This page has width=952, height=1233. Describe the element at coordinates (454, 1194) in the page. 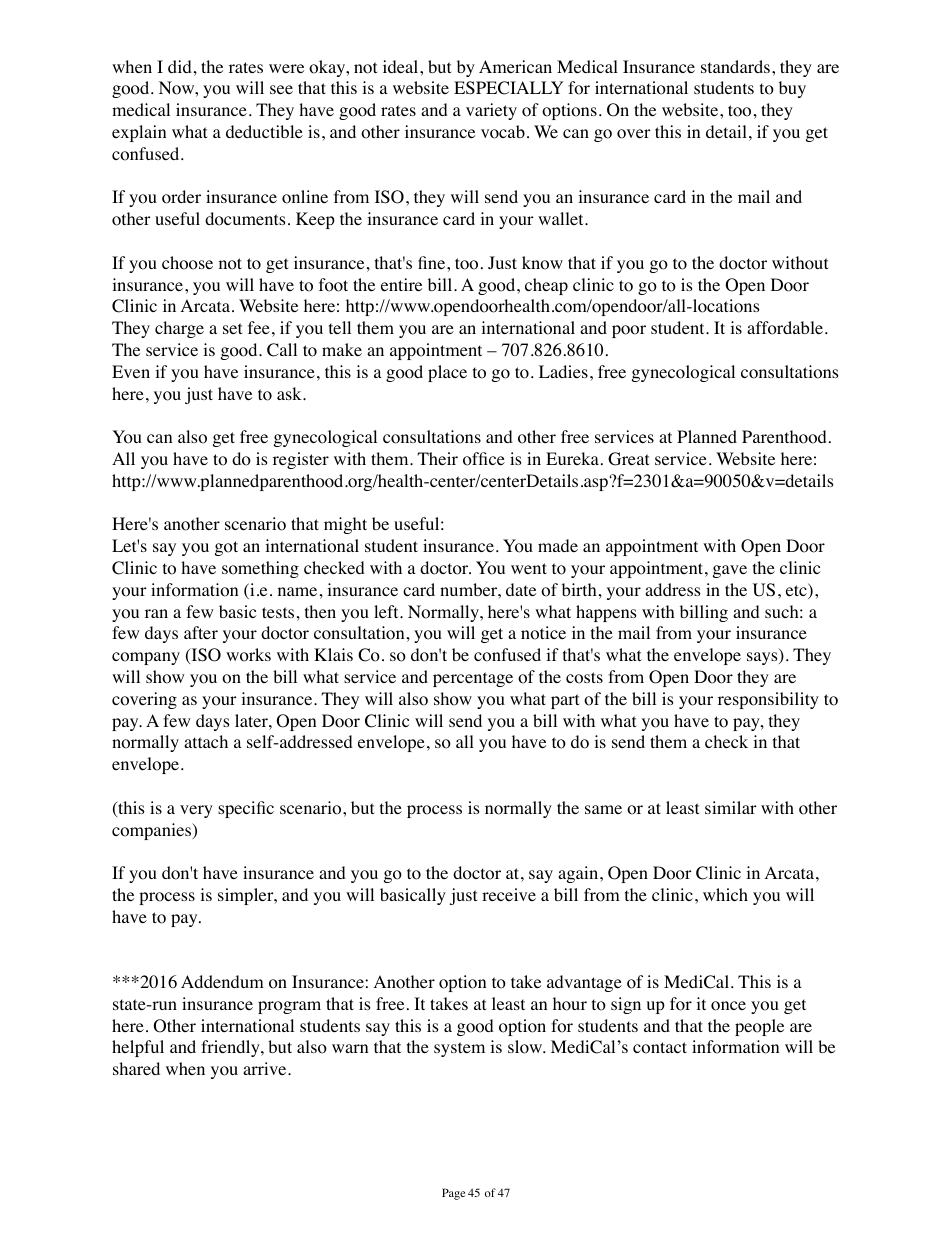

I see `Page` at that location.
